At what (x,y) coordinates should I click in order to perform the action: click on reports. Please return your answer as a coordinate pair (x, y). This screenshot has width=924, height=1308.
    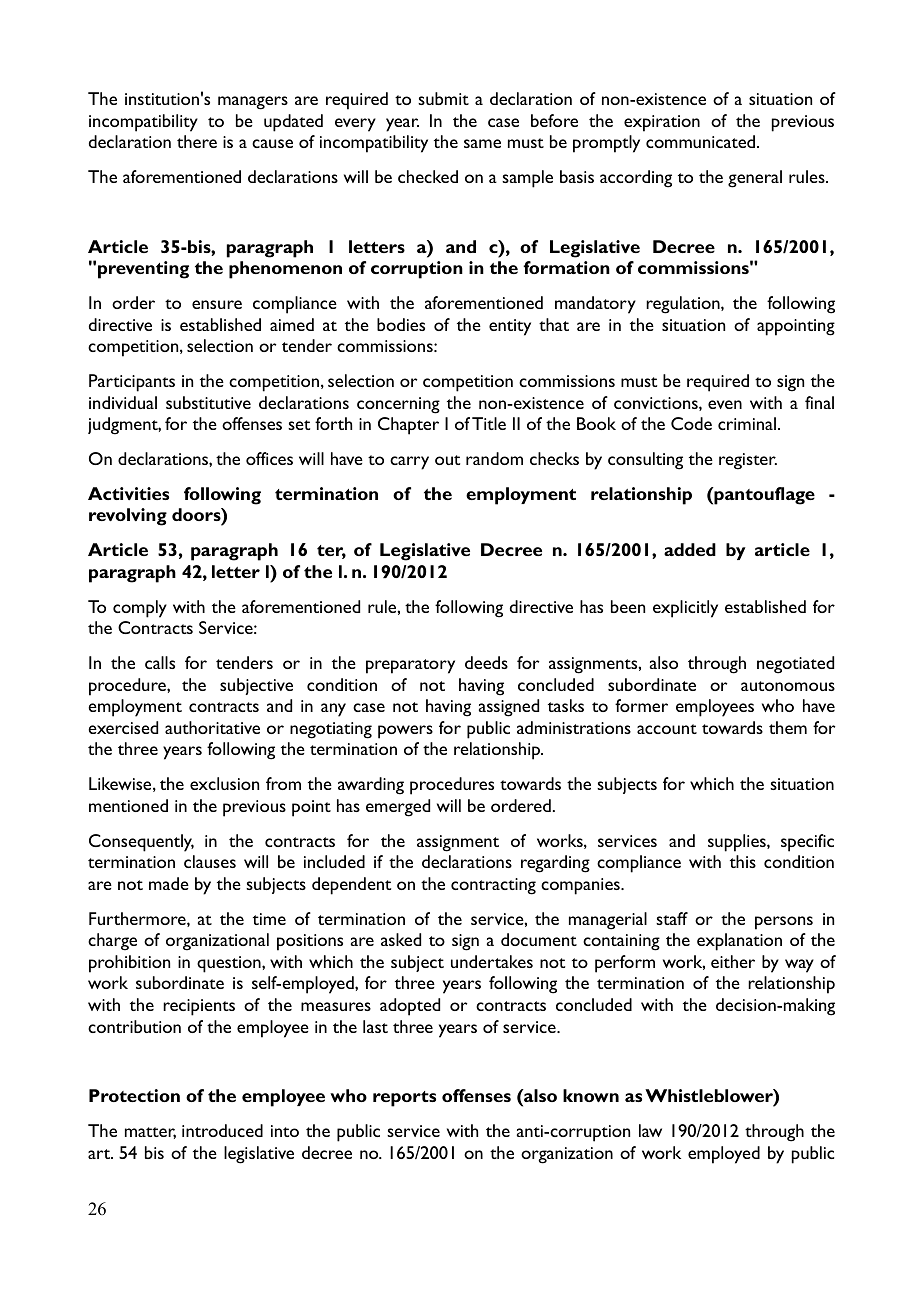
    Looking at the image, I should click on (404, 1099).
